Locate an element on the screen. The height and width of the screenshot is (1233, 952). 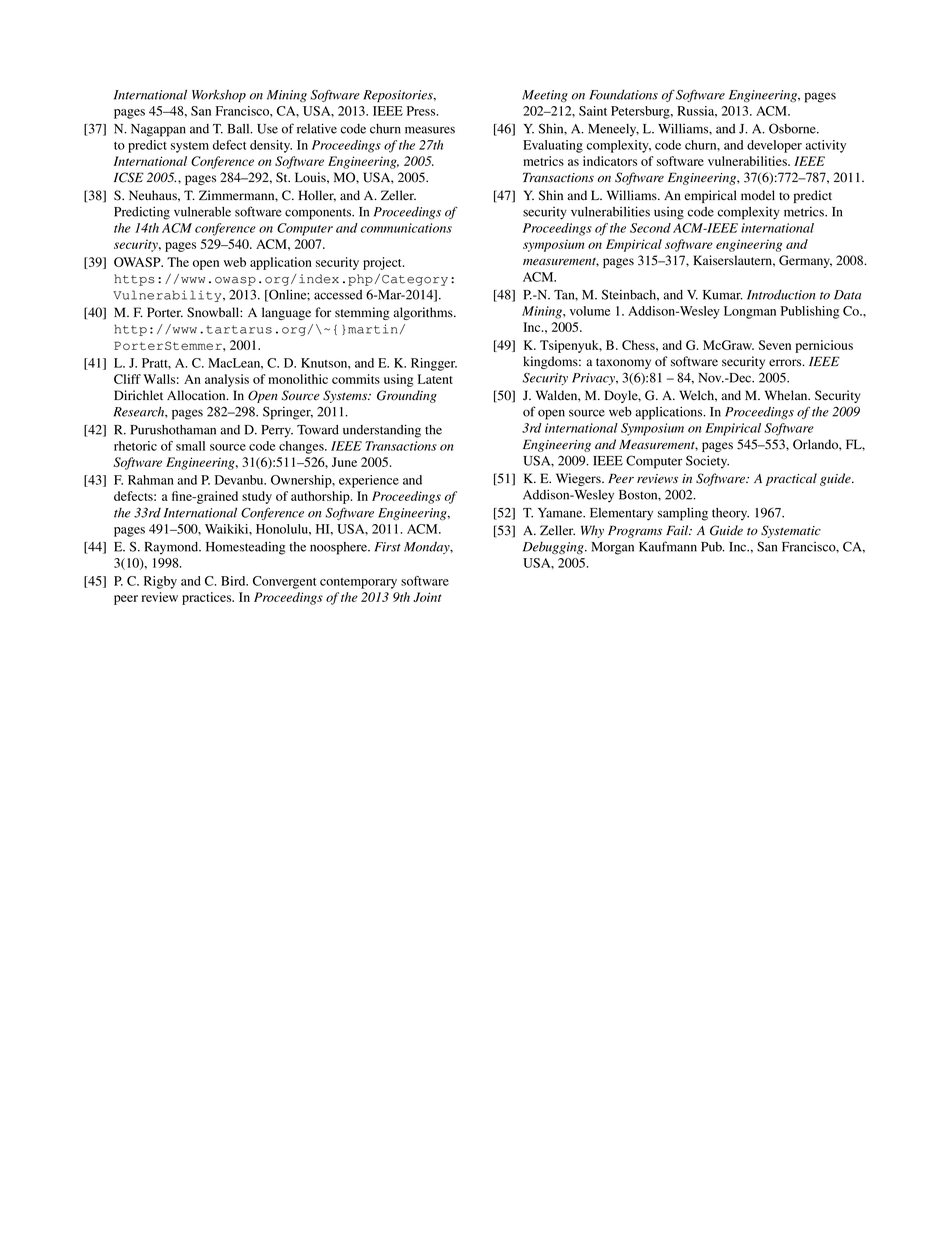
Press is located at coordinates (422, 111).
